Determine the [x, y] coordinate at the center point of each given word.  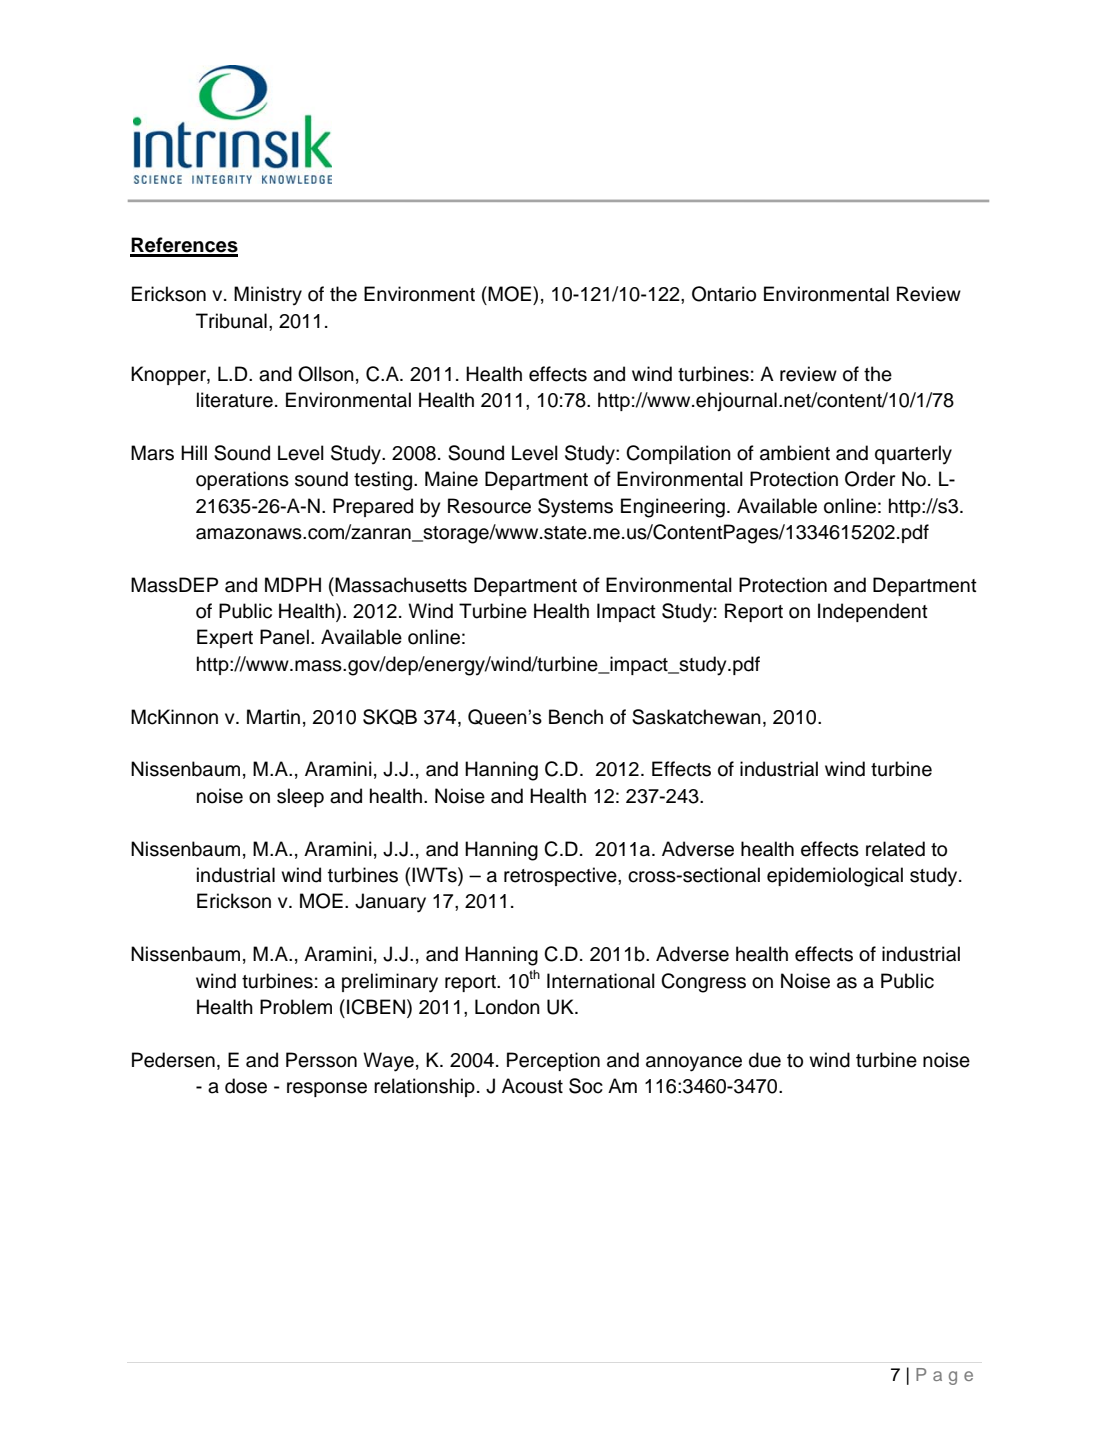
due [765, 1060]
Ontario [724, 294]
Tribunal [231, 321]
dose [246, 1086]
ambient [795, 453]
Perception [553, 1061]
